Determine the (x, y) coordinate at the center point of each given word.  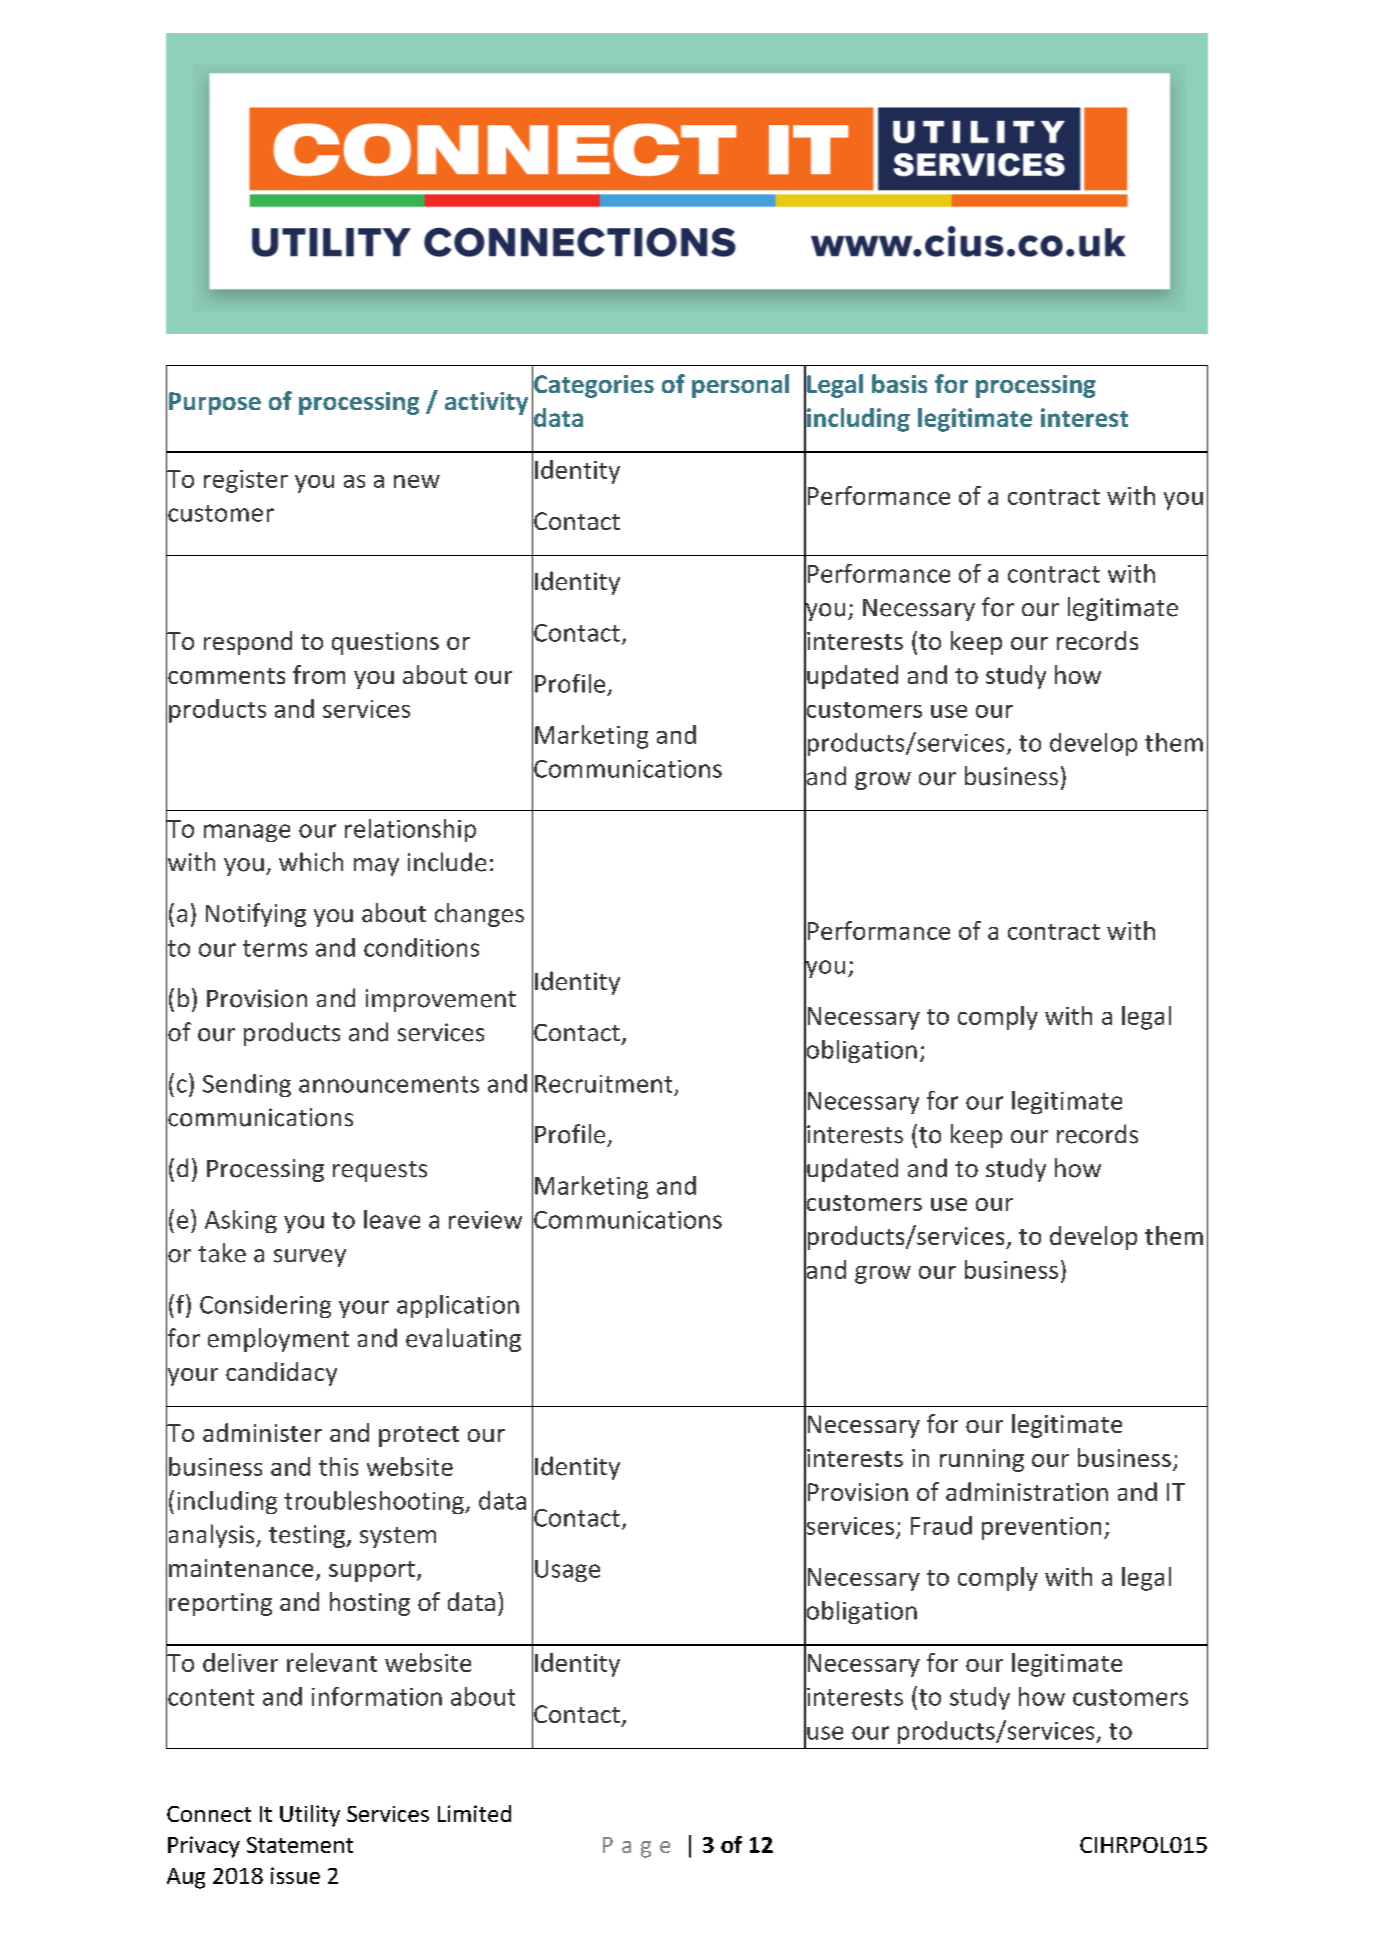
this (338, 1466)
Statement (300, 1845)
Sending (247, 1085)
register (246, 481)
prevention (1041, 1528)
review (485, 1220)
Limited (474, 1813)
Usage (567, 1571)
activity (486, 403)
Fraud (941, 1525)
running (982, 1460)
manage (247, 833)
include (447, 862)
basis (899, 383)
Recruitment (603, 1084)
